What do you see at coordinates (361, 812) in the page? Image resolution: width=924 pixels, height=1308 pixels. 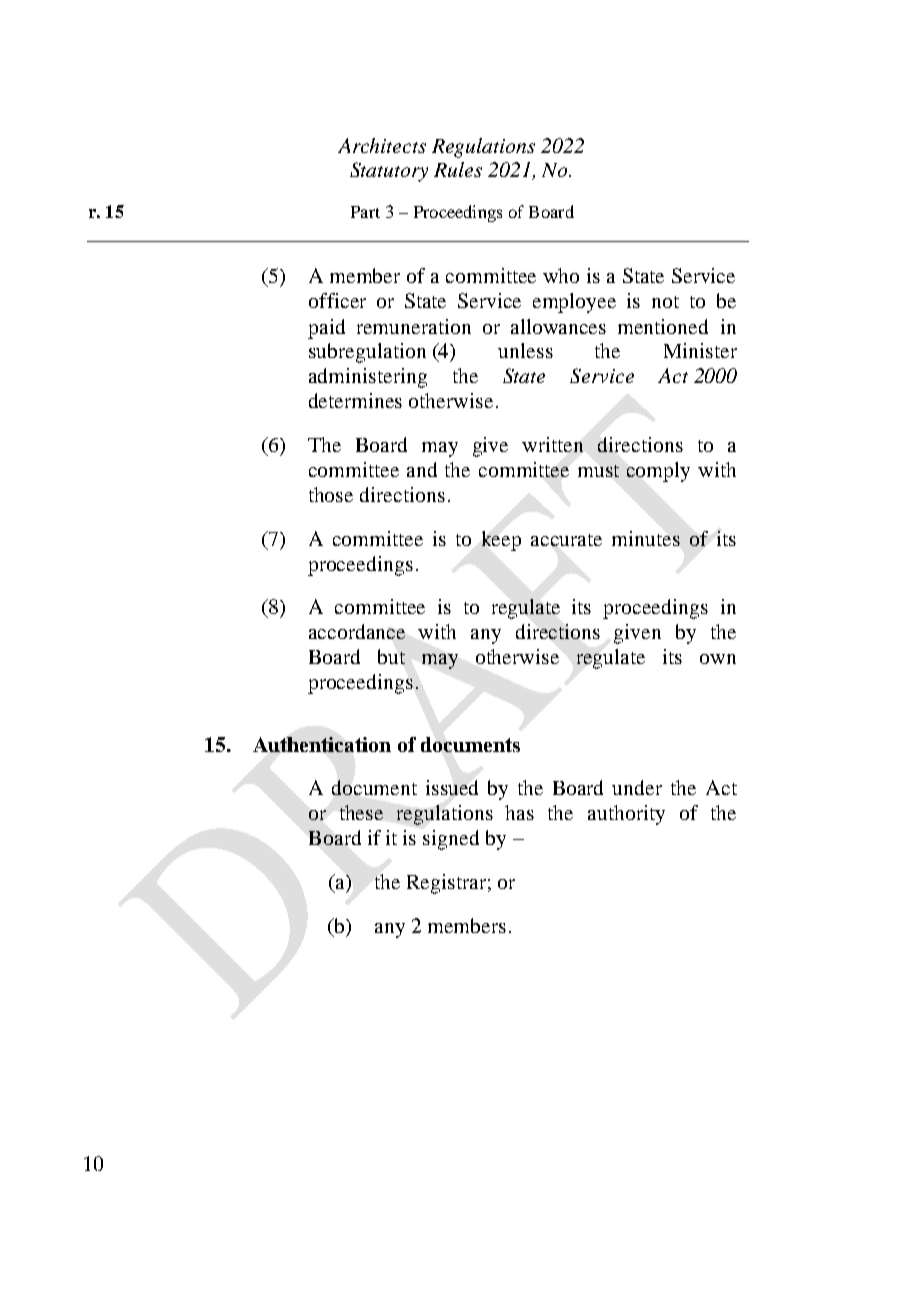 I see `these` at bounding box center [361, 812].
